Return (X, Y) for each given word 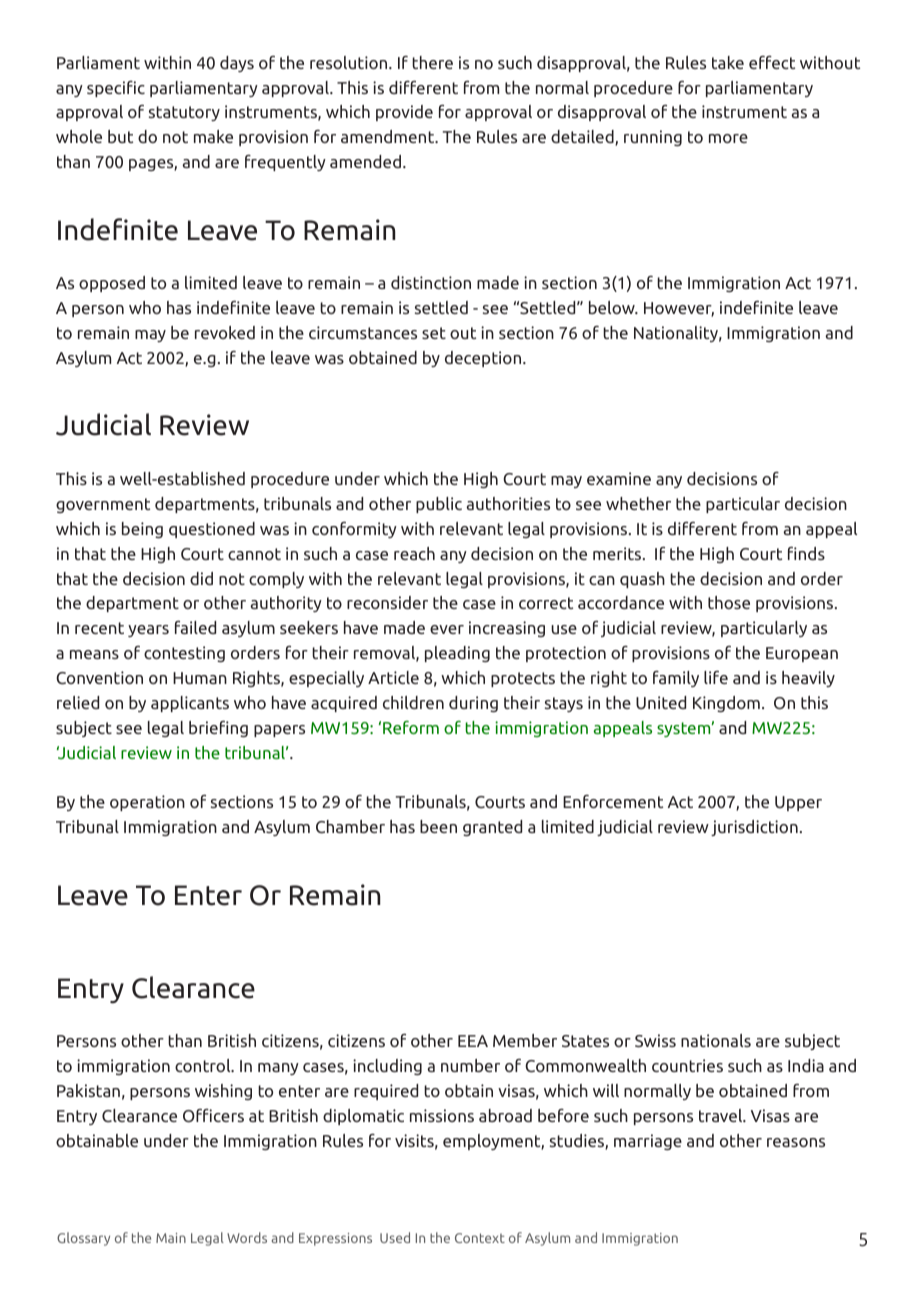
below (613, 307)
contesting (184, 654)
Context (480, 1238)
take (728, 62)
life (716, 677)
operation (147, 803)
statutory (184, 113)
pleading (457, 654)
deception (484, 359)
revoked (225, 332)
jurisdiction (754, 828)
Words (247, 1237)
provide (404, 113)
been (438, 826)
